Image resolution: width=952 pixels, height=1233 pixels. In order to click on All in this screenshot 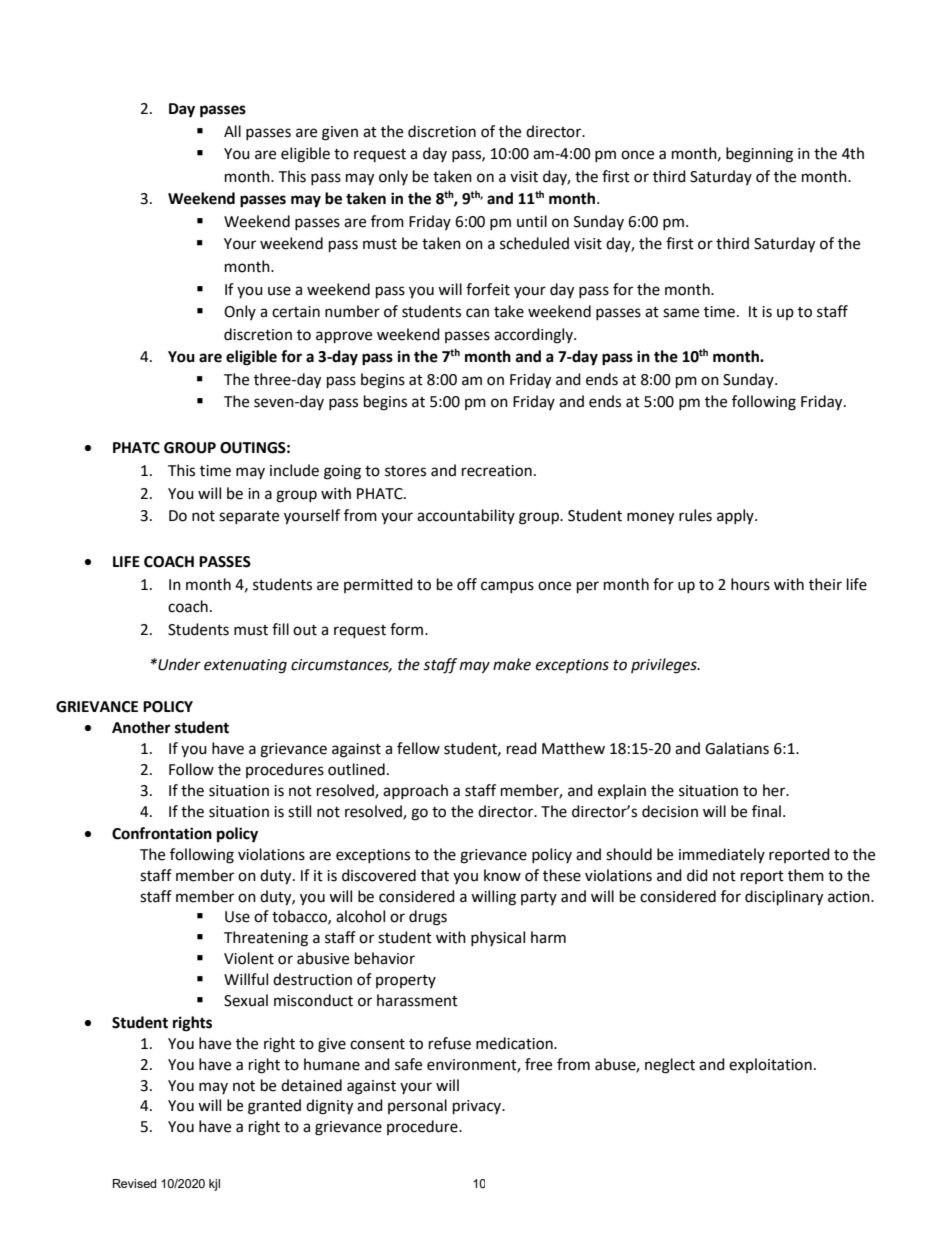, I will do `click(232, 131)`.
